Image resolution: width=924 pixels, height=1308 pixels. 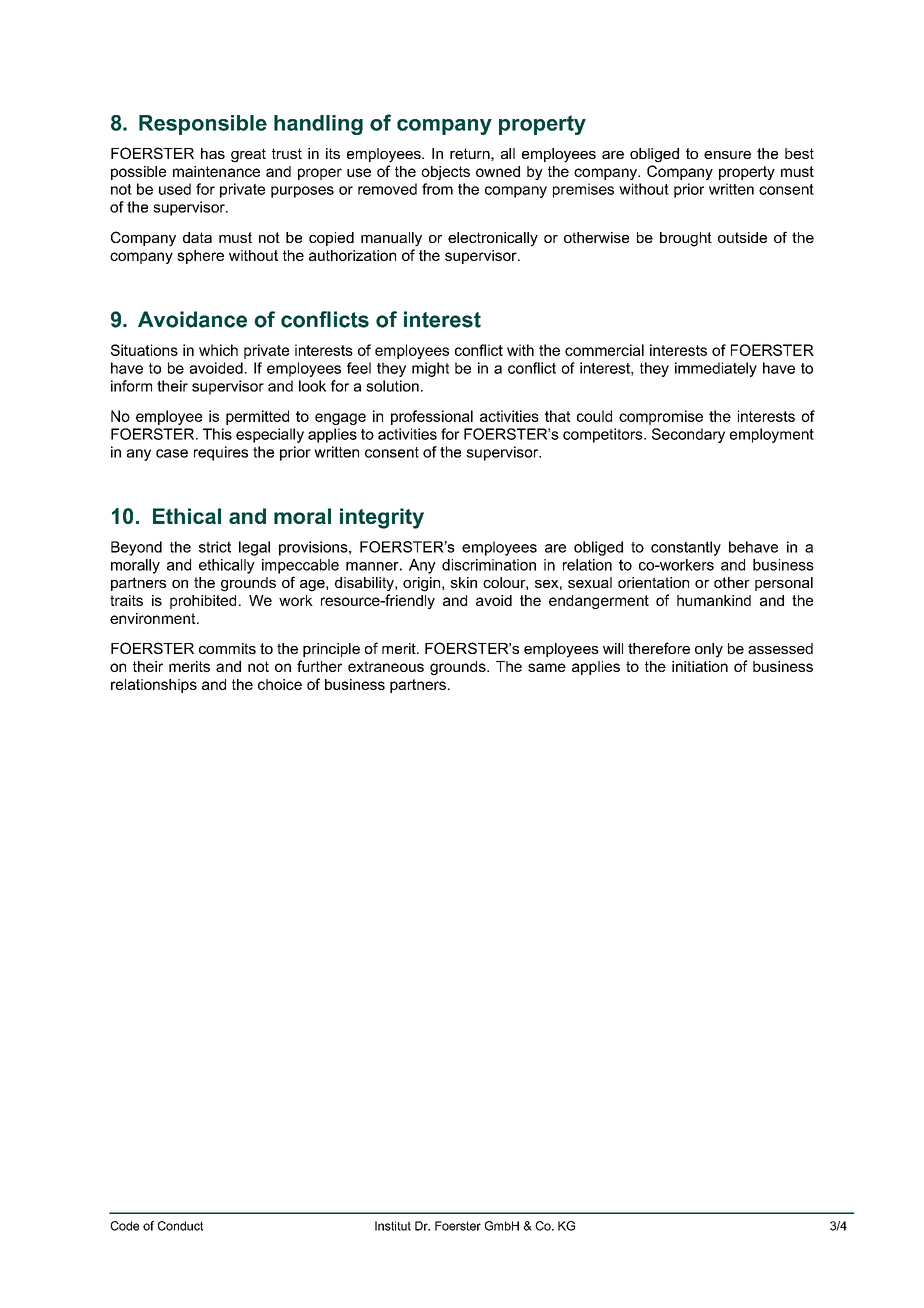 I want to click on same, so click(x=547, y=667).
